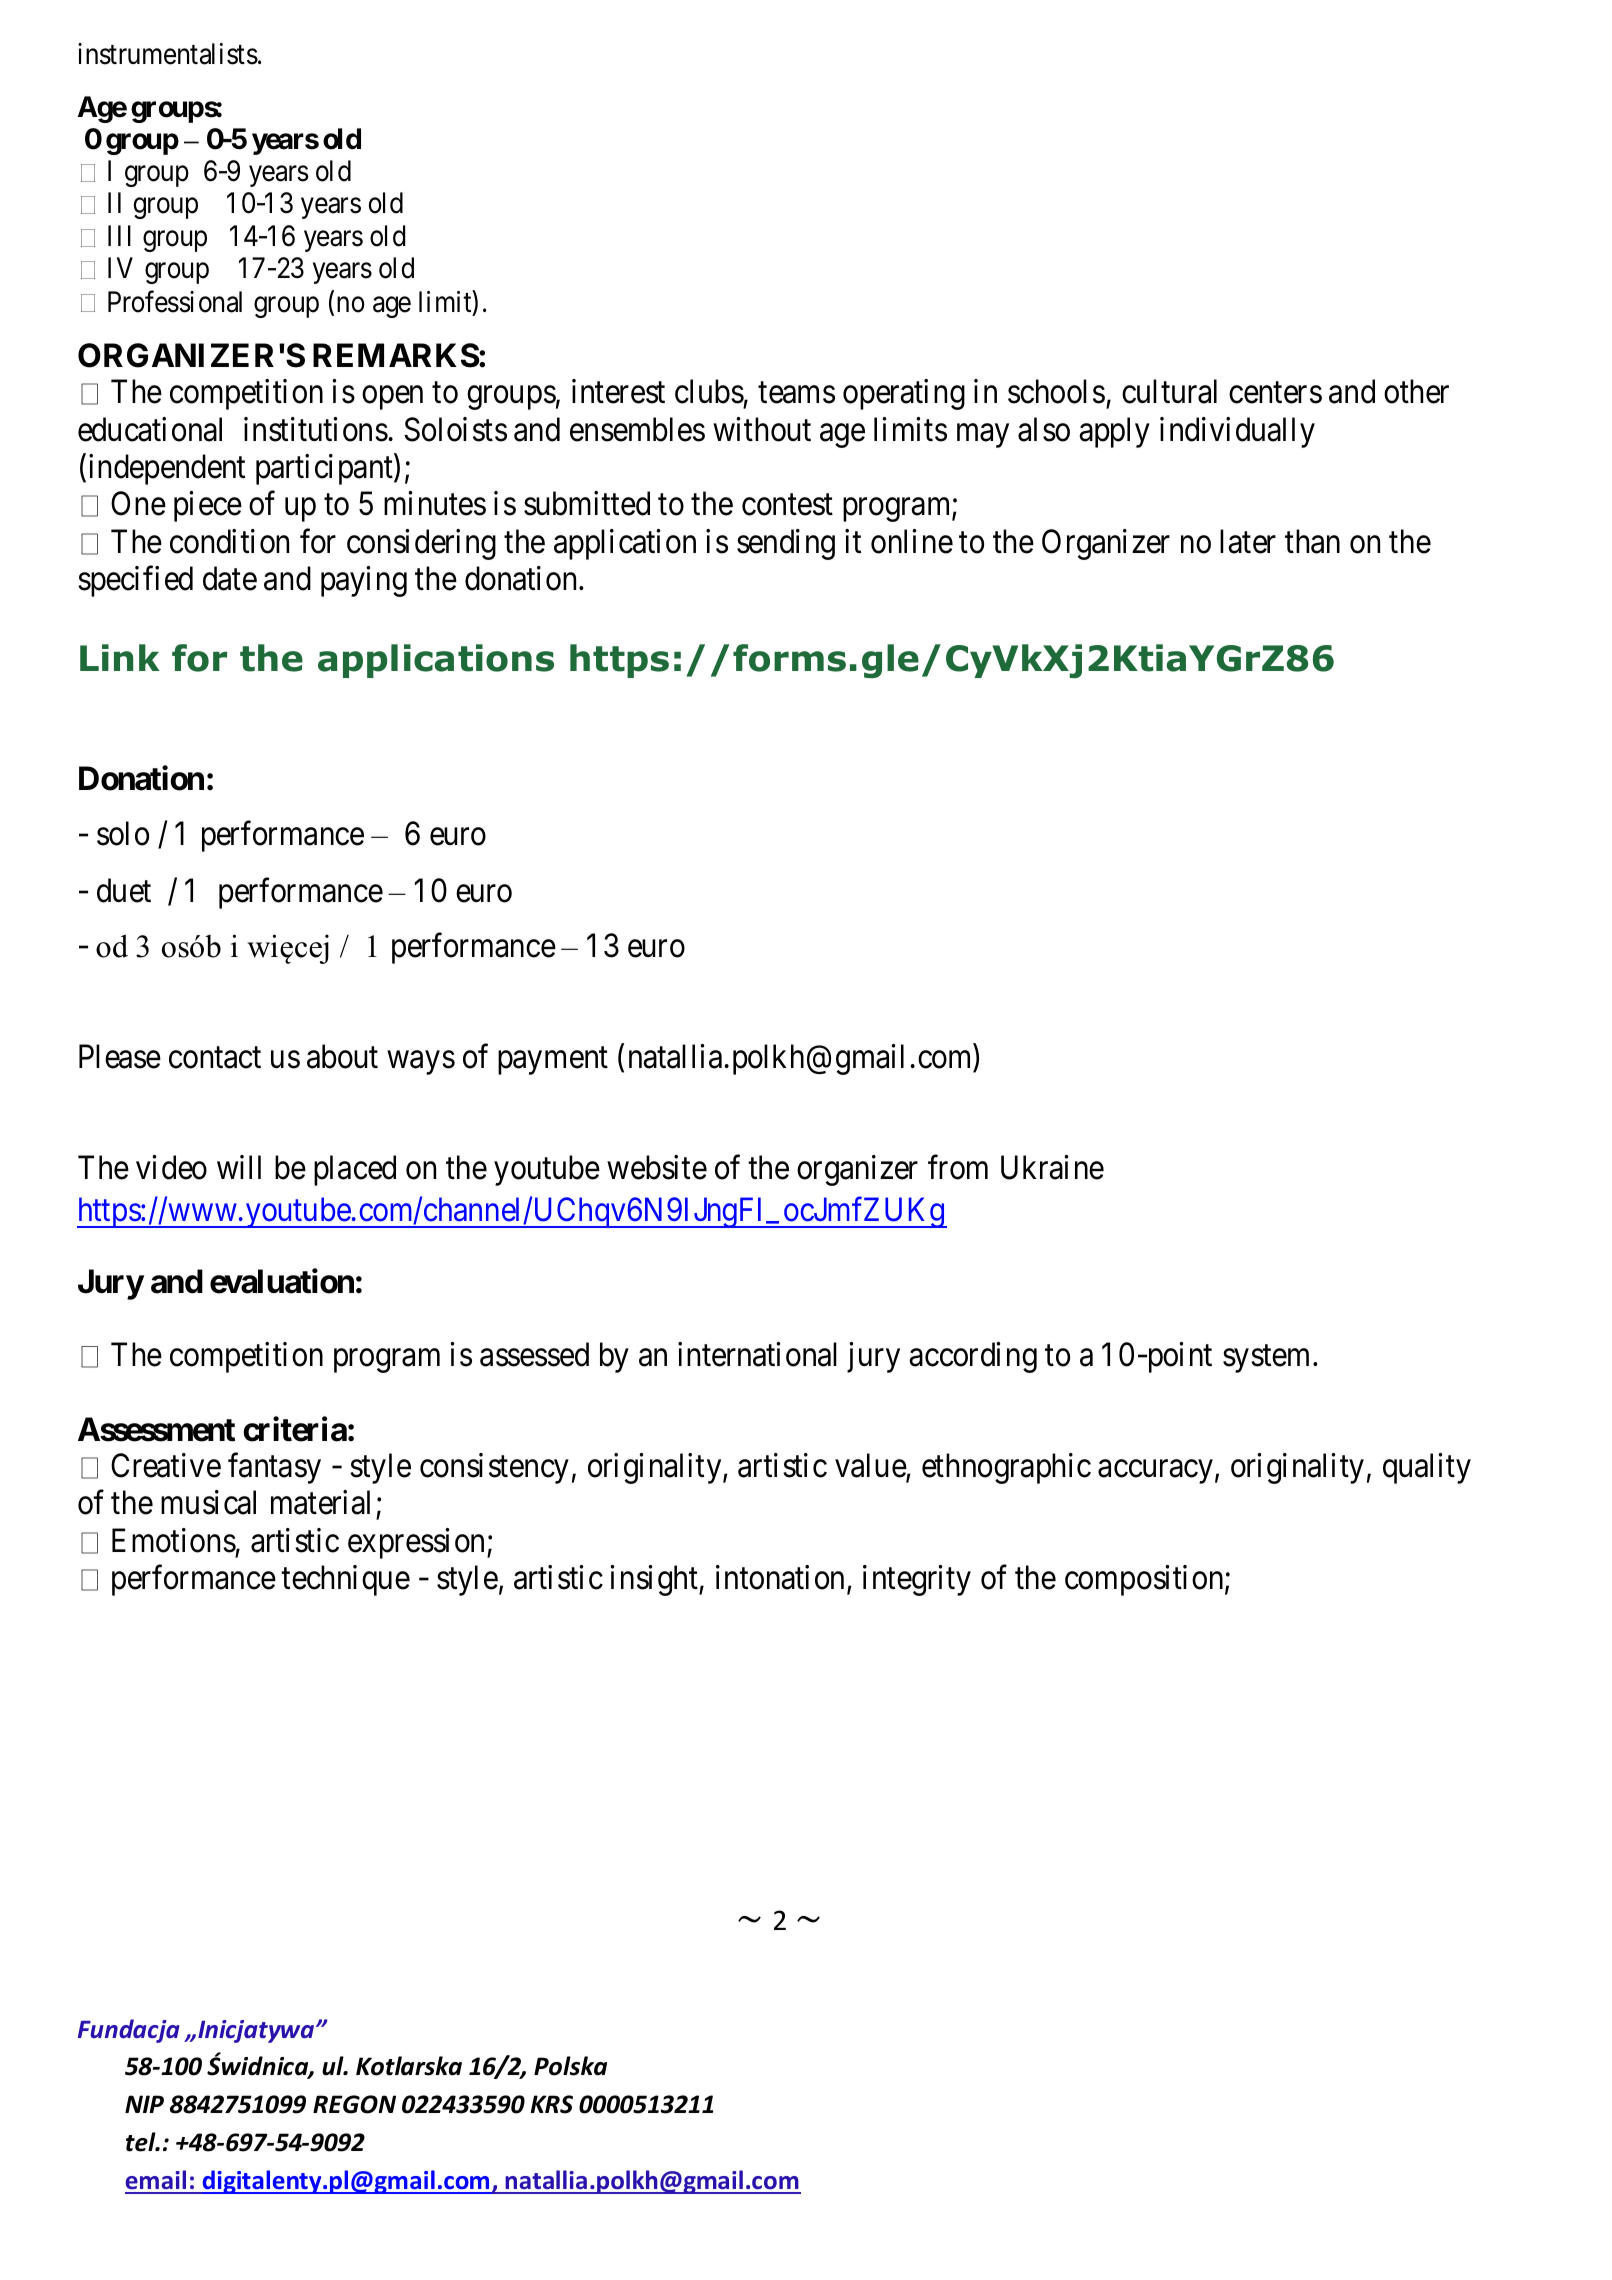 The image size is (1612, 2280). Describe the element at coordinates (786, 545) in the screenshot. I see `sending` at that location.
